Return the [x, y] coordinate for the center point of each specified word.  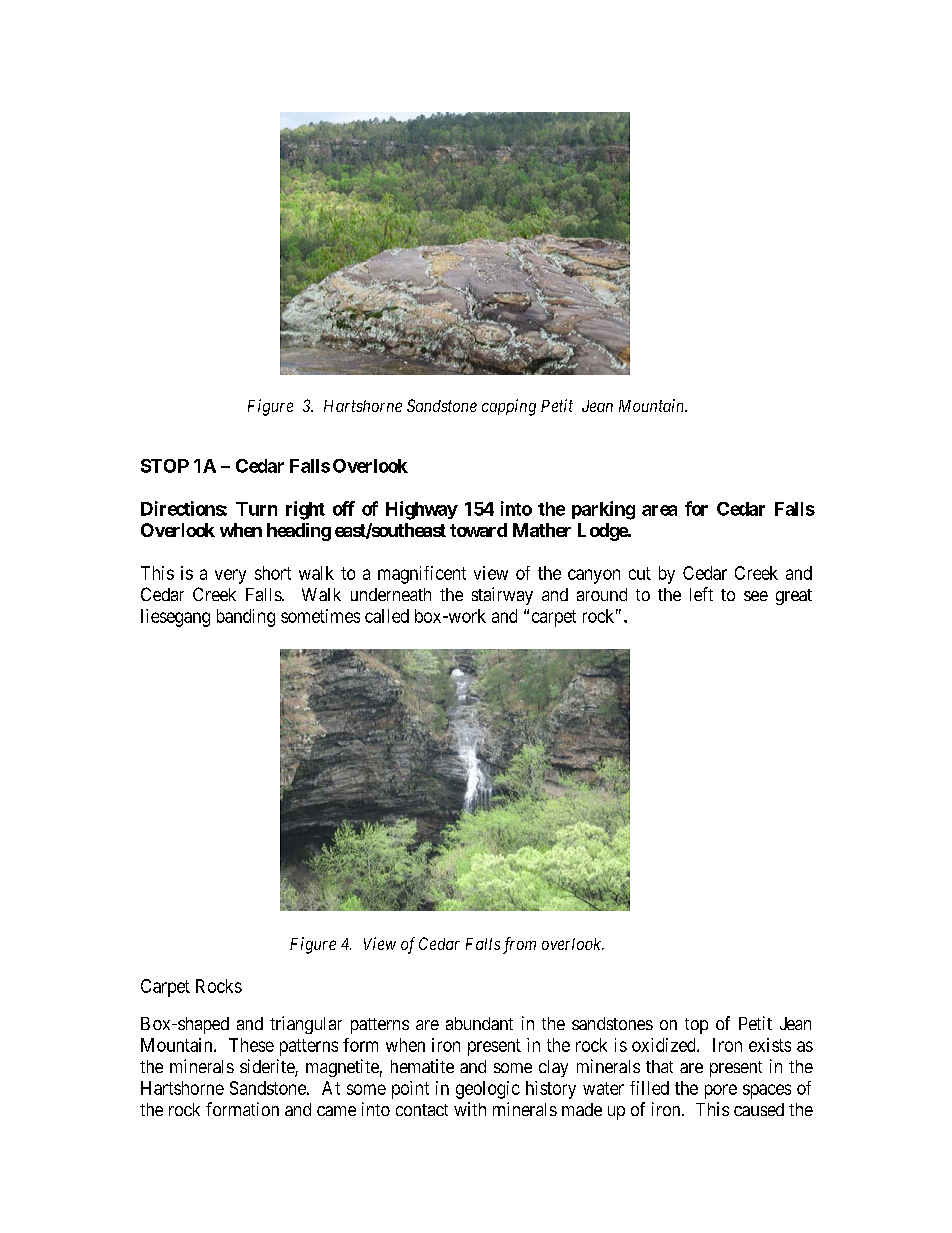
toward [478, 530]
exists [770, 1045]
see [756, 596]
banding [246, 618]
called [387, 616]
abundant [479, 1023]
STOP [165, 466]
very [230, 576]
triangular [306, 1025]
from [519, 945]
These [251, 1045]
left [701, 594]
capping [509, 407]
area [659, 510]
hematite [422, 1066]
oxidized [665, 1045]
